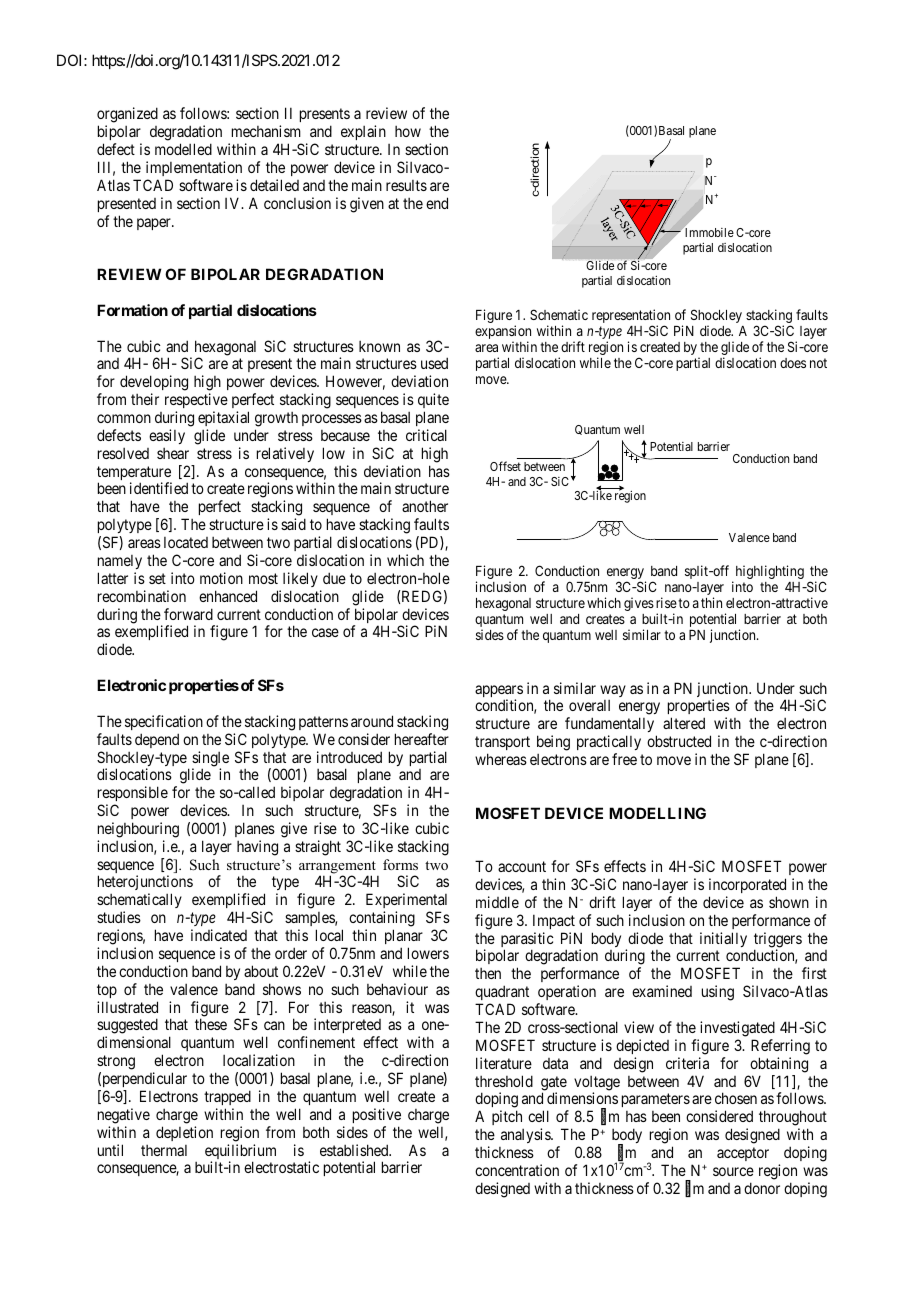  I want to click on another, so click(425, 506).
